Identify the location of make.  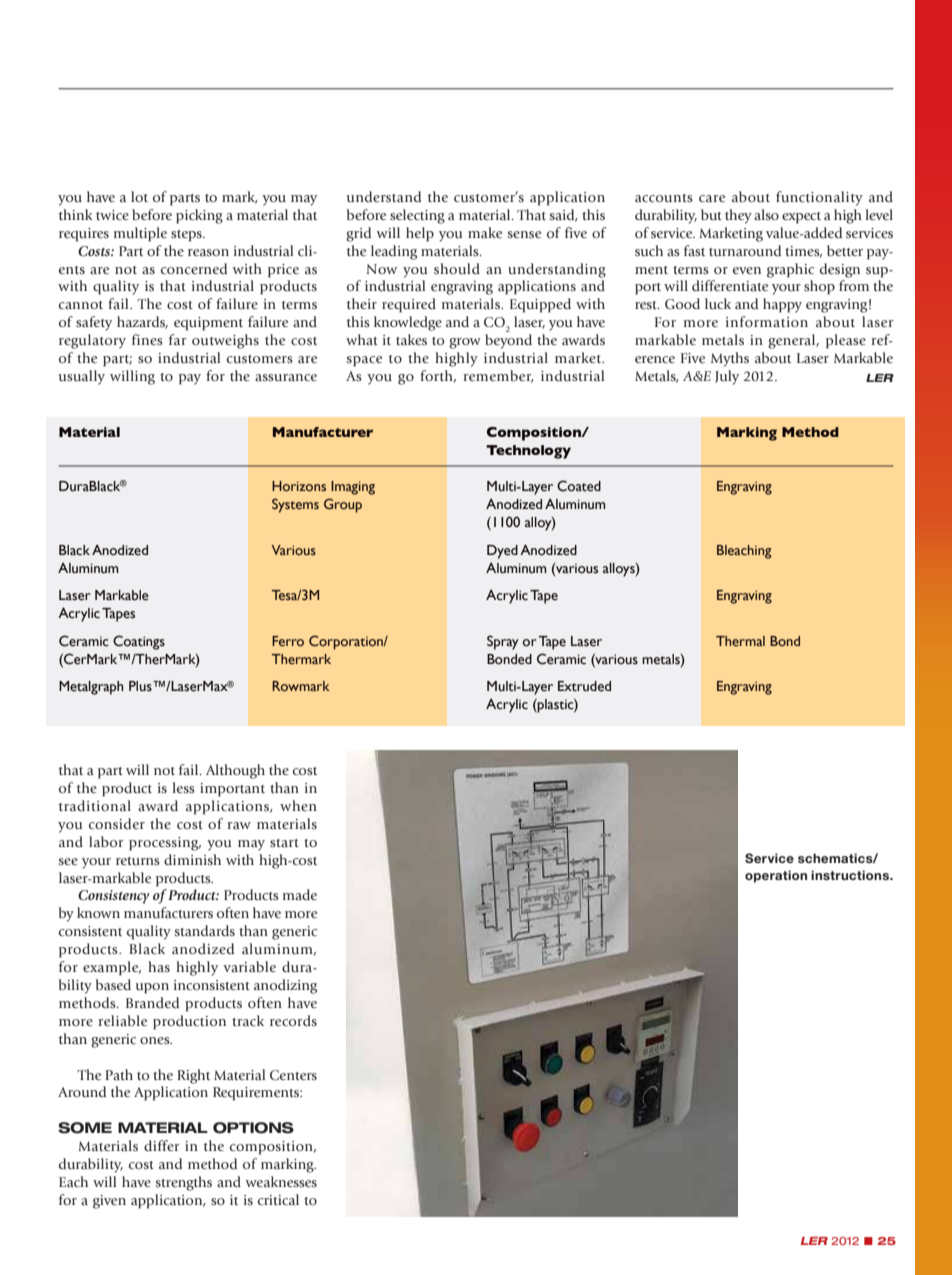
(485, 232).
